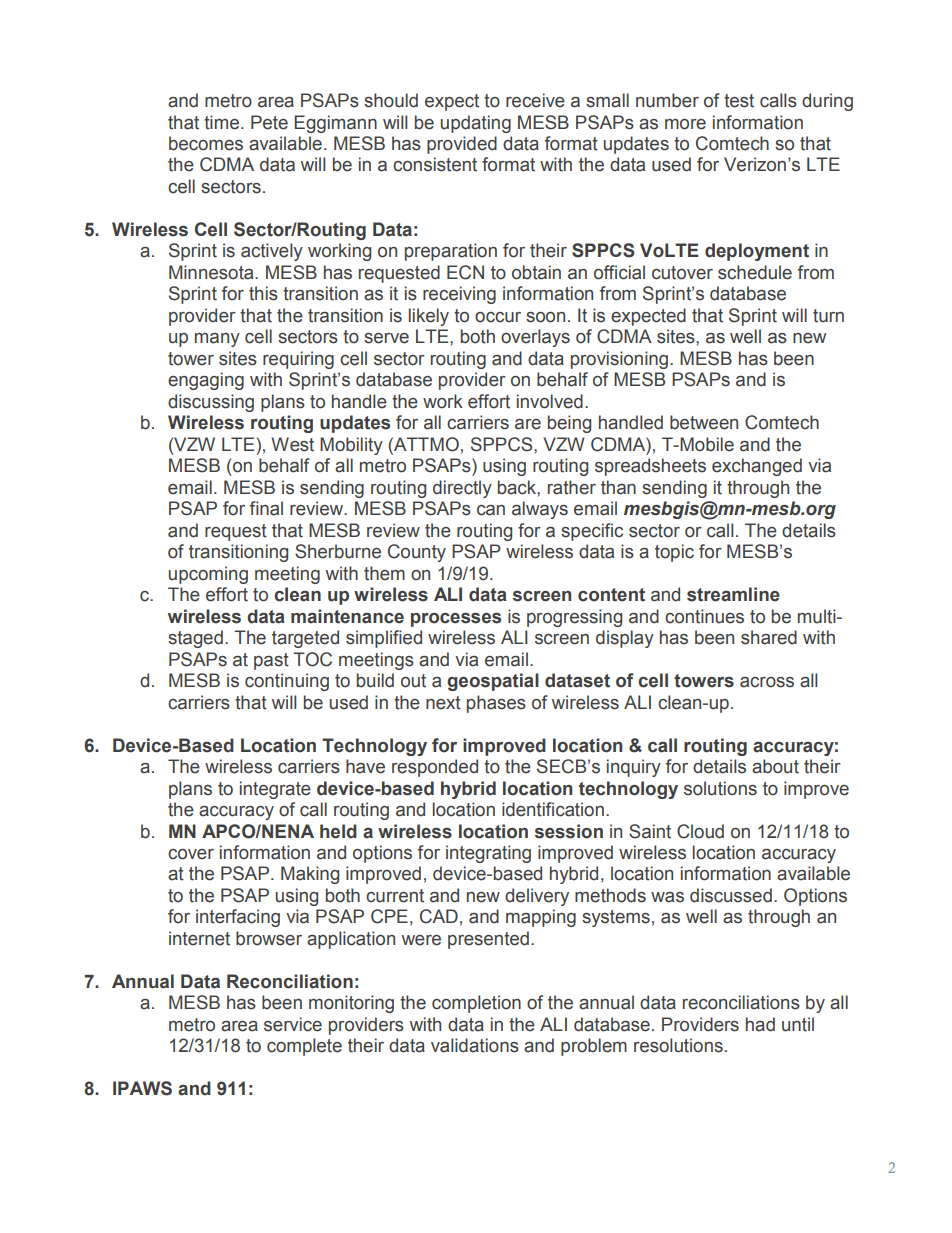  What do you see at coordinates (293, 1024) in the page?
I see `service` at bounding box center [293, 1024].
